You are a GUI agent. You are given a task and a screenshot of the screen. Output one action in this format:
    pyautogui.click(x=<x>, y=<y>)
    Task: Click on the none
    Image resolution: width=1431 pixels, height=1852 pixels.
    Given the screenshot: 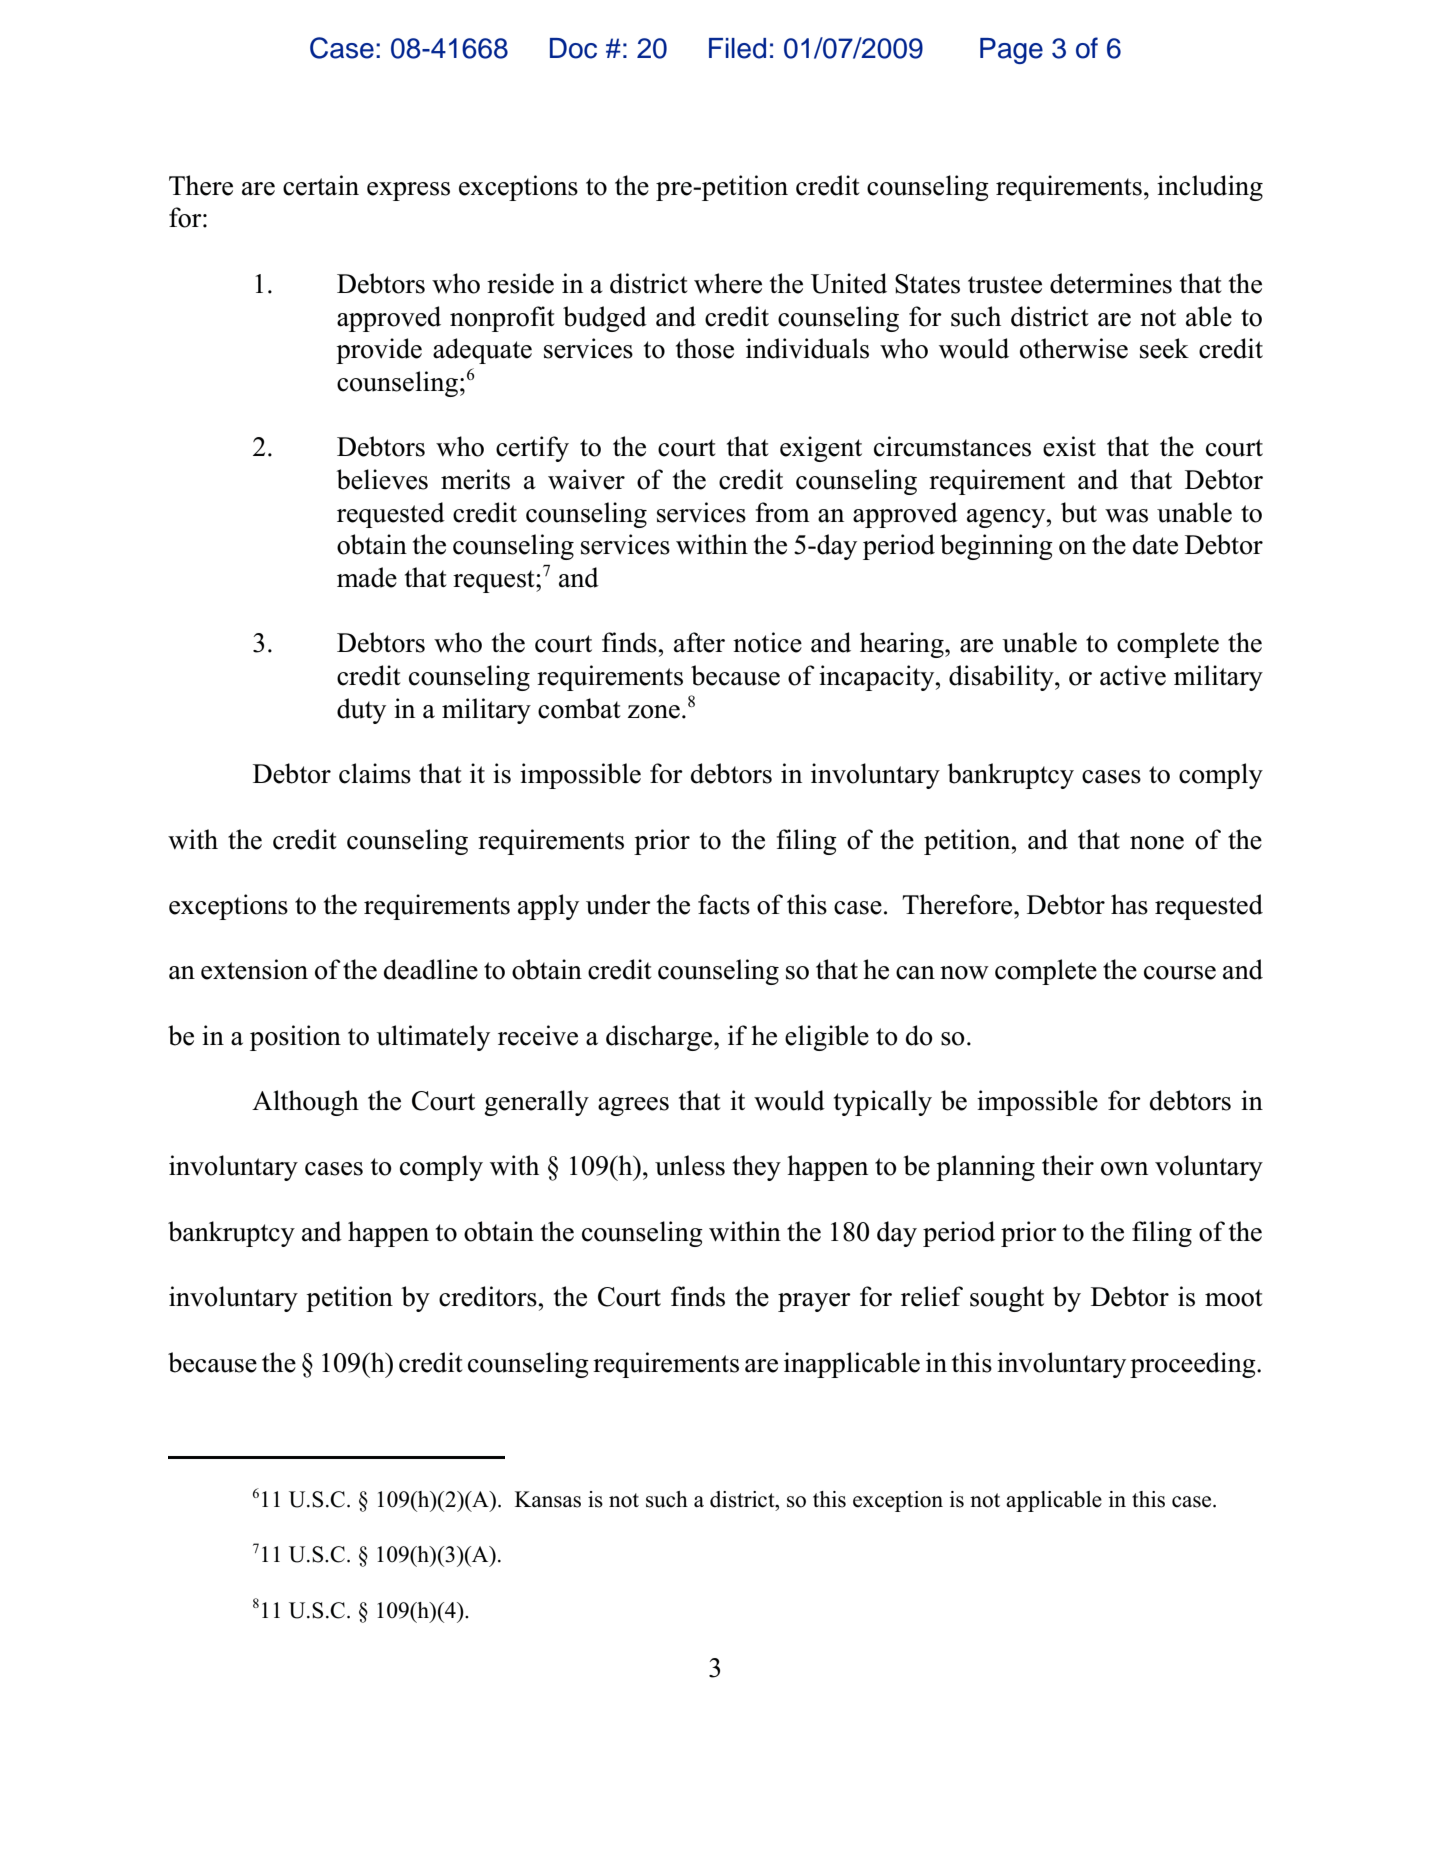 What is the action you would take?
    pyautogui.click(x=1157, y=843)
